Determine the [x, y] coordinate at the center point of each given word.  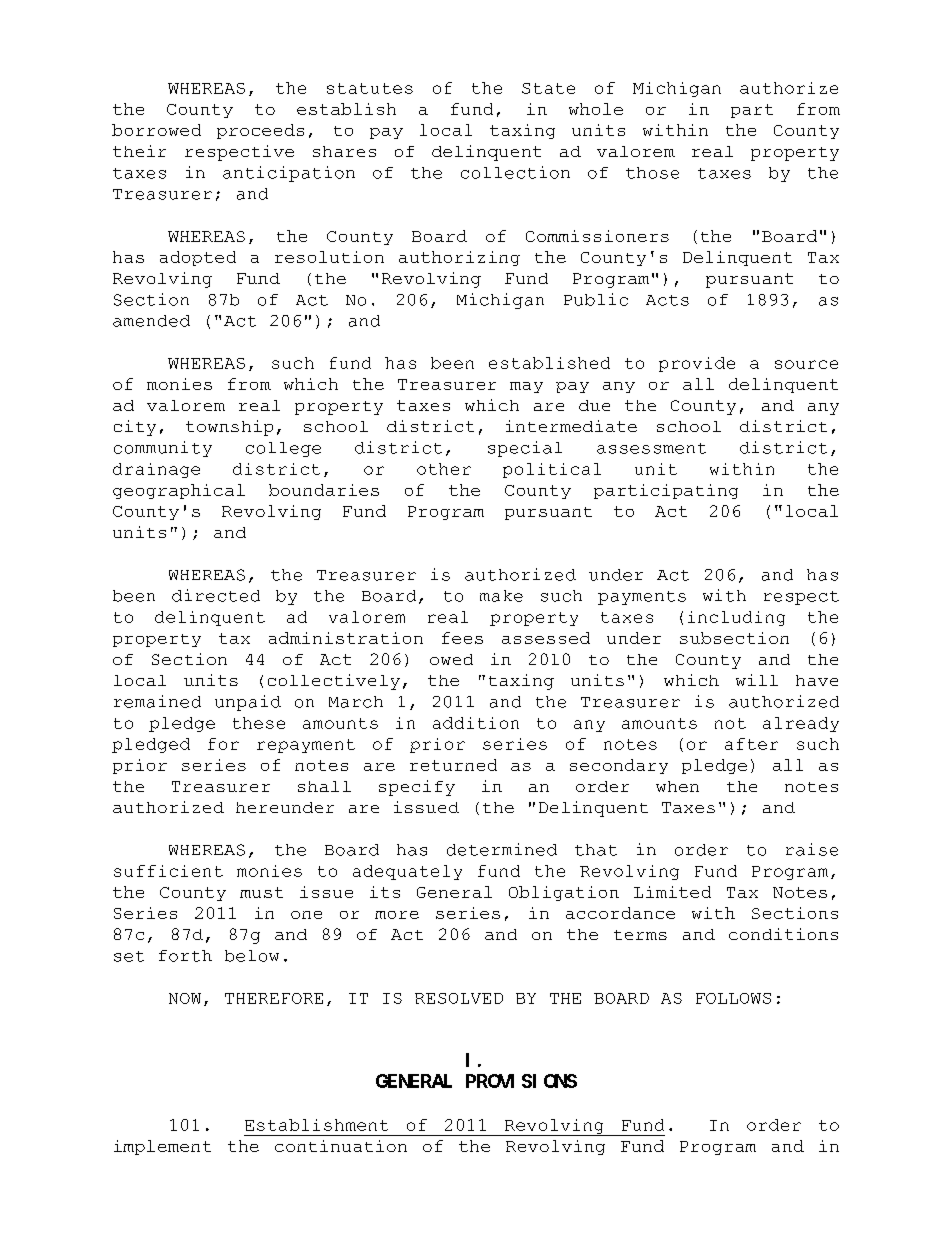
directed [216, 595]
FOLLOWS [733, 998]
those [652, 173]
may [526, 387]
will [757, 680]
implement [162, 1147]
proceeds [260, 131]
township [229, 428]
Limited [672, 892]
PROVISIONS [521, 1081]
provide [697, 364]
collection [515, 172]
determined [502, 849]
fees [462, 638]
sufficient [168, 871]
